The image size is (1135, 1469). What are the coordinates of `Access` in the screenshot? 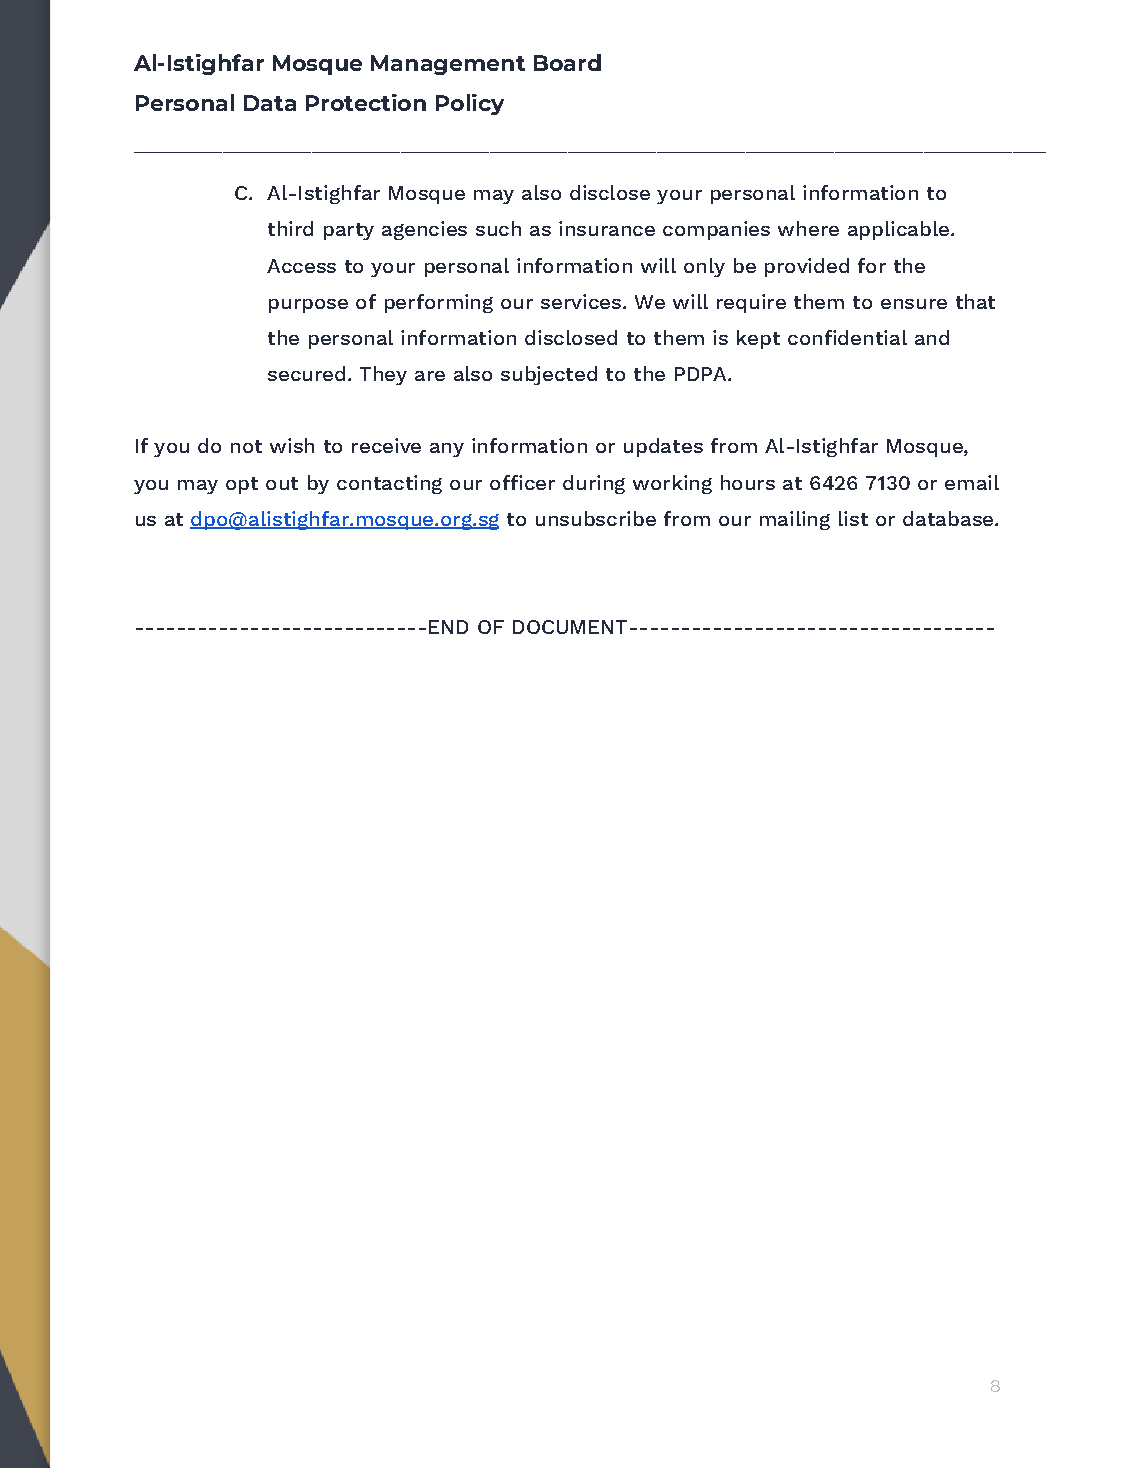 It's located at (301, 266).
